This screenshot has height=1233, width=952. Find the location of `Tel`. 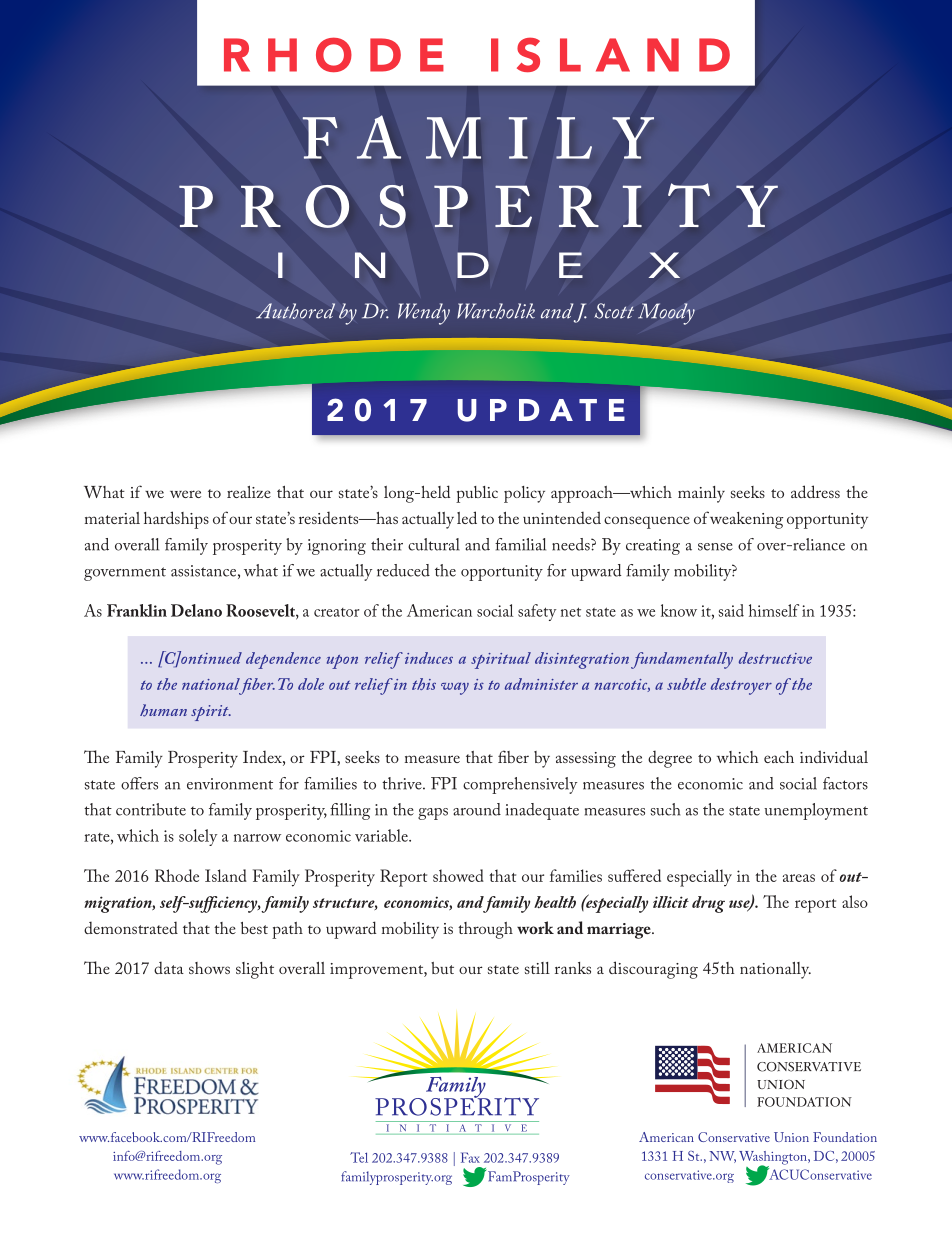

Tel is located at coordinates (359, 1157).
